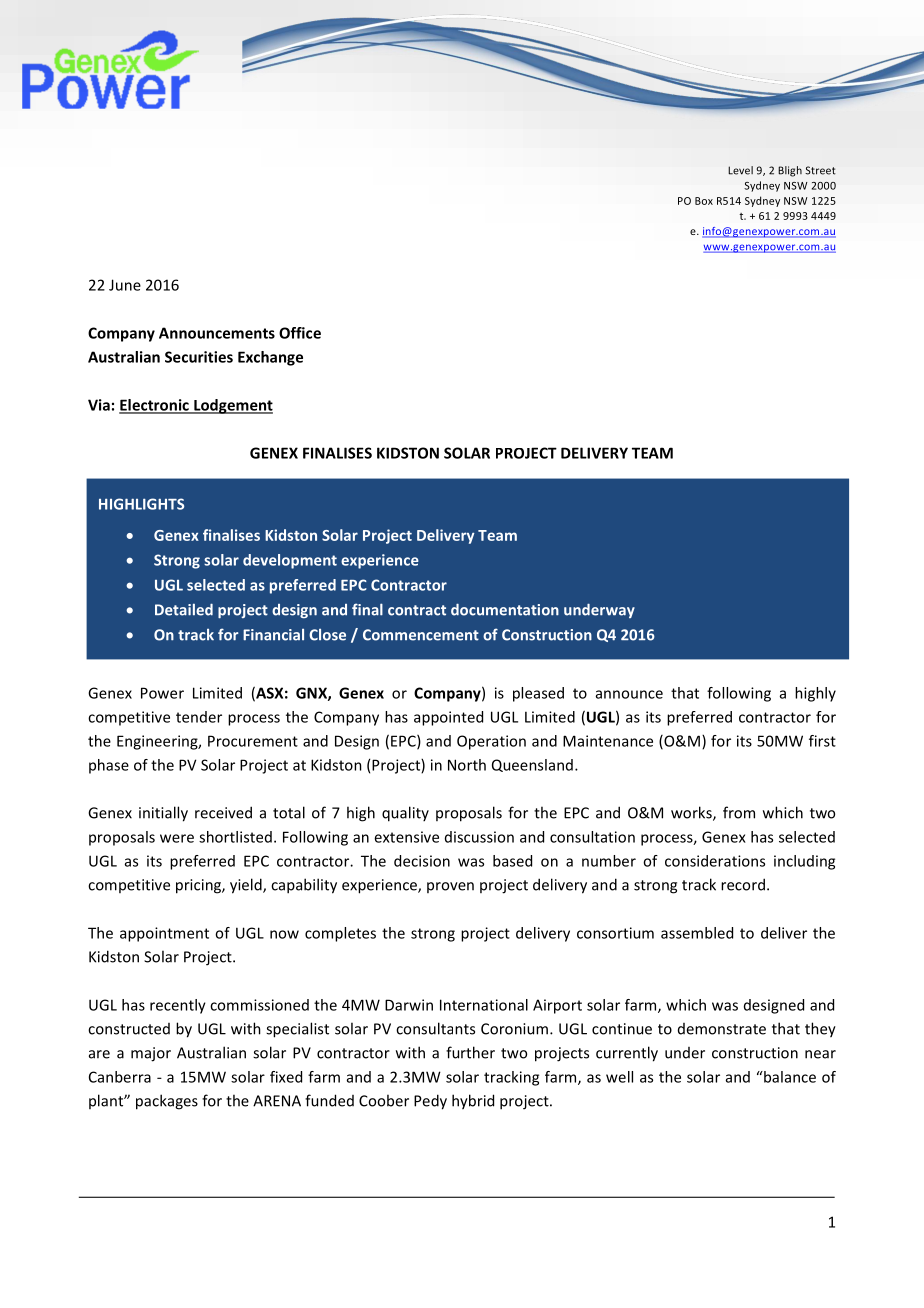 The height and width of the screenshot is (1308, 924). Describe the element at coordinates (467, 765) in the screenshot. I see `North` at that location.
